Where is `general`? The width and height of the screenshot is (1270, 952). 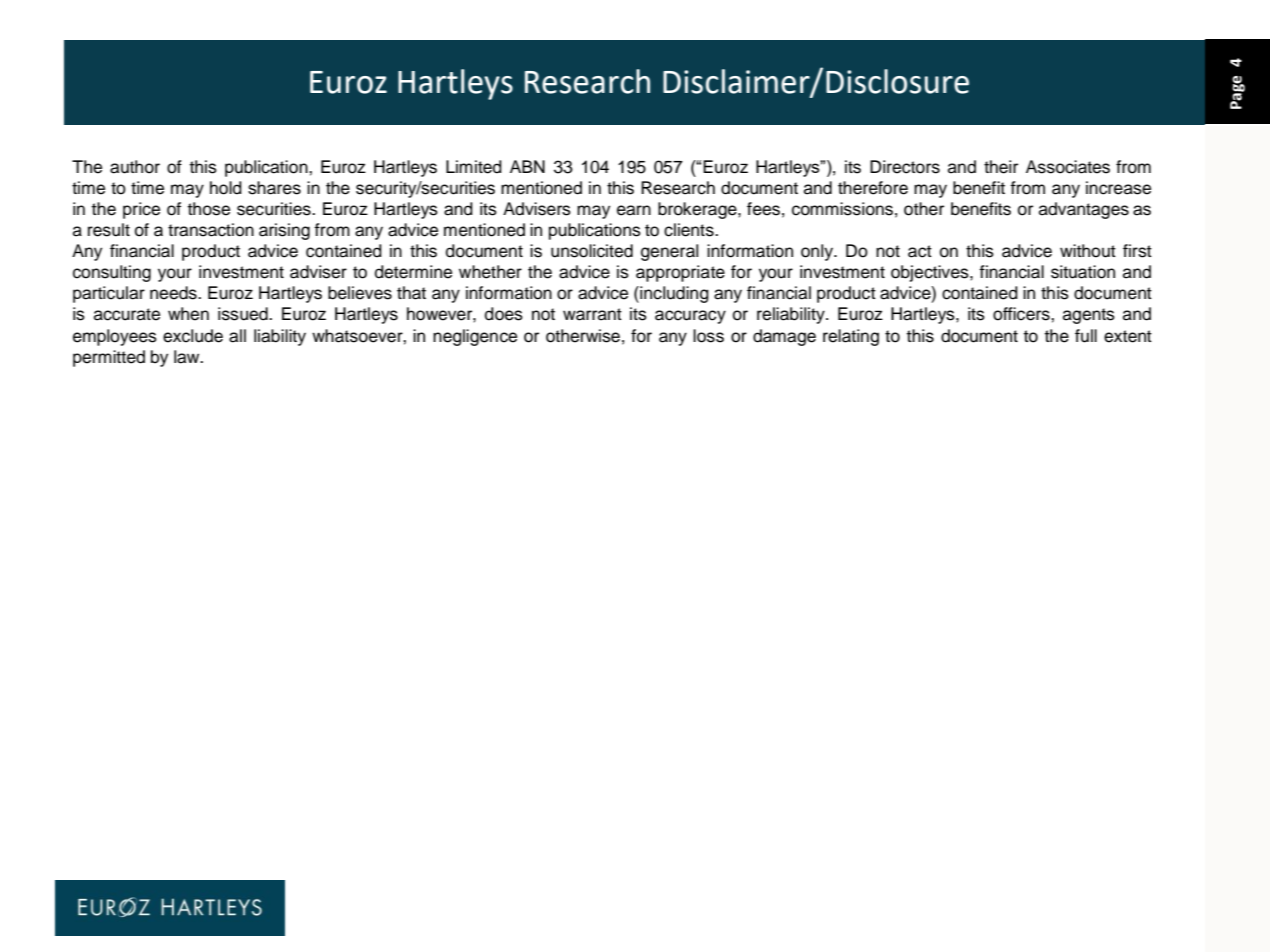
general is located at coordinates (669, 252).
